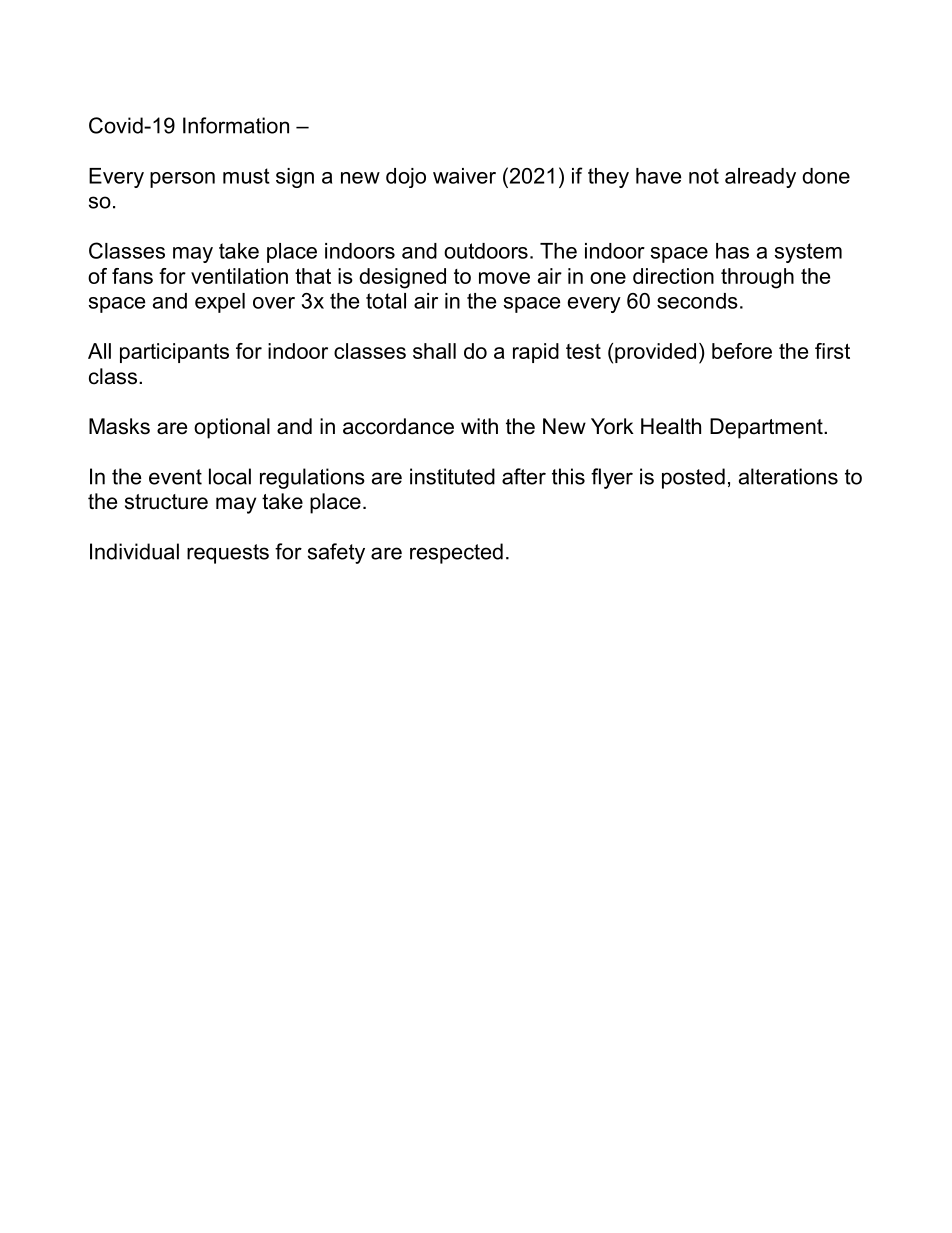 The image size is (952, 1233). Describe the element at coordinates (236, 125) in the page. I see `Information` at that location.
